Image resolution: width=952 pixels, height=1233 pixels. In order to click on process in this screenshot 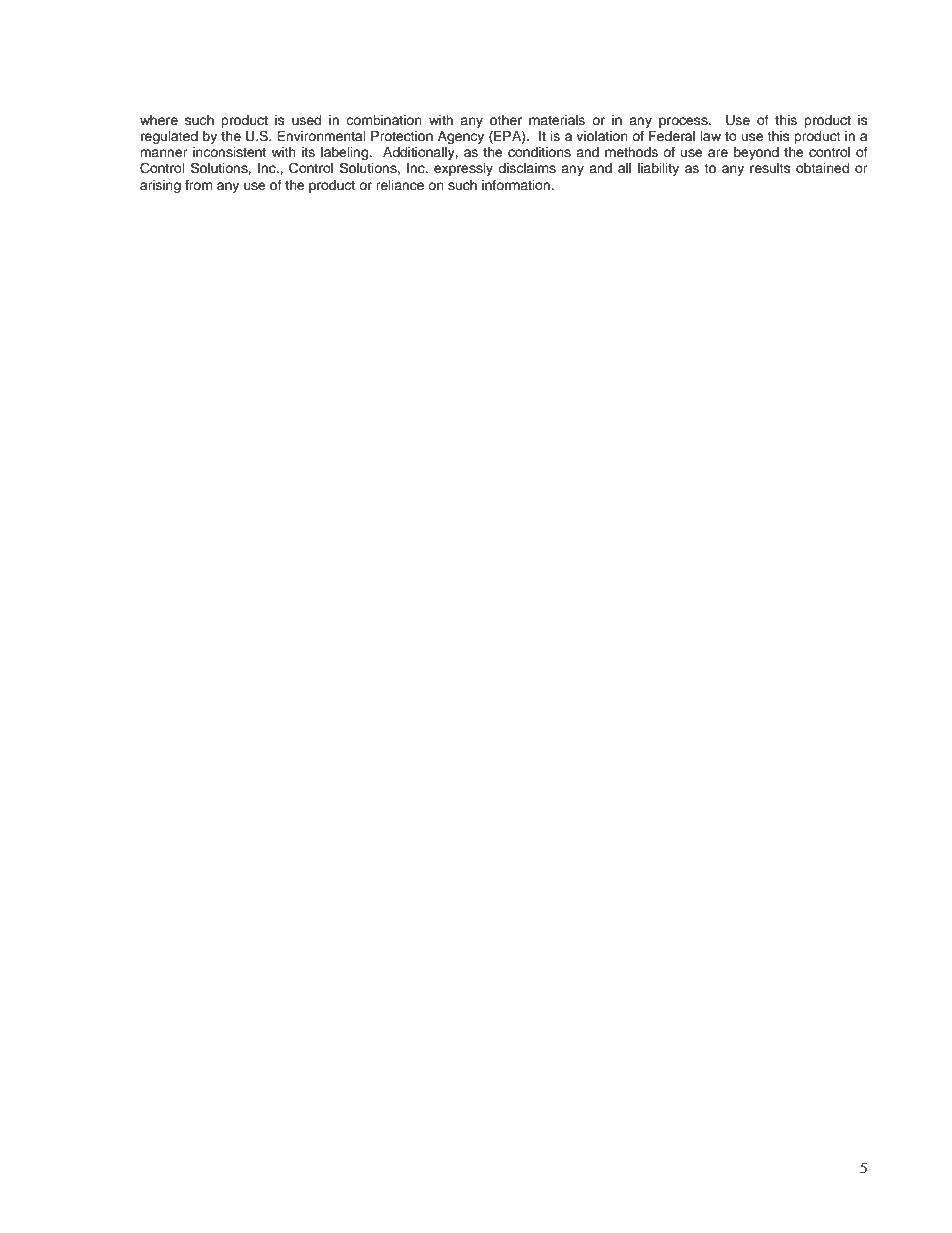, I will do `click(684, 122)`.
